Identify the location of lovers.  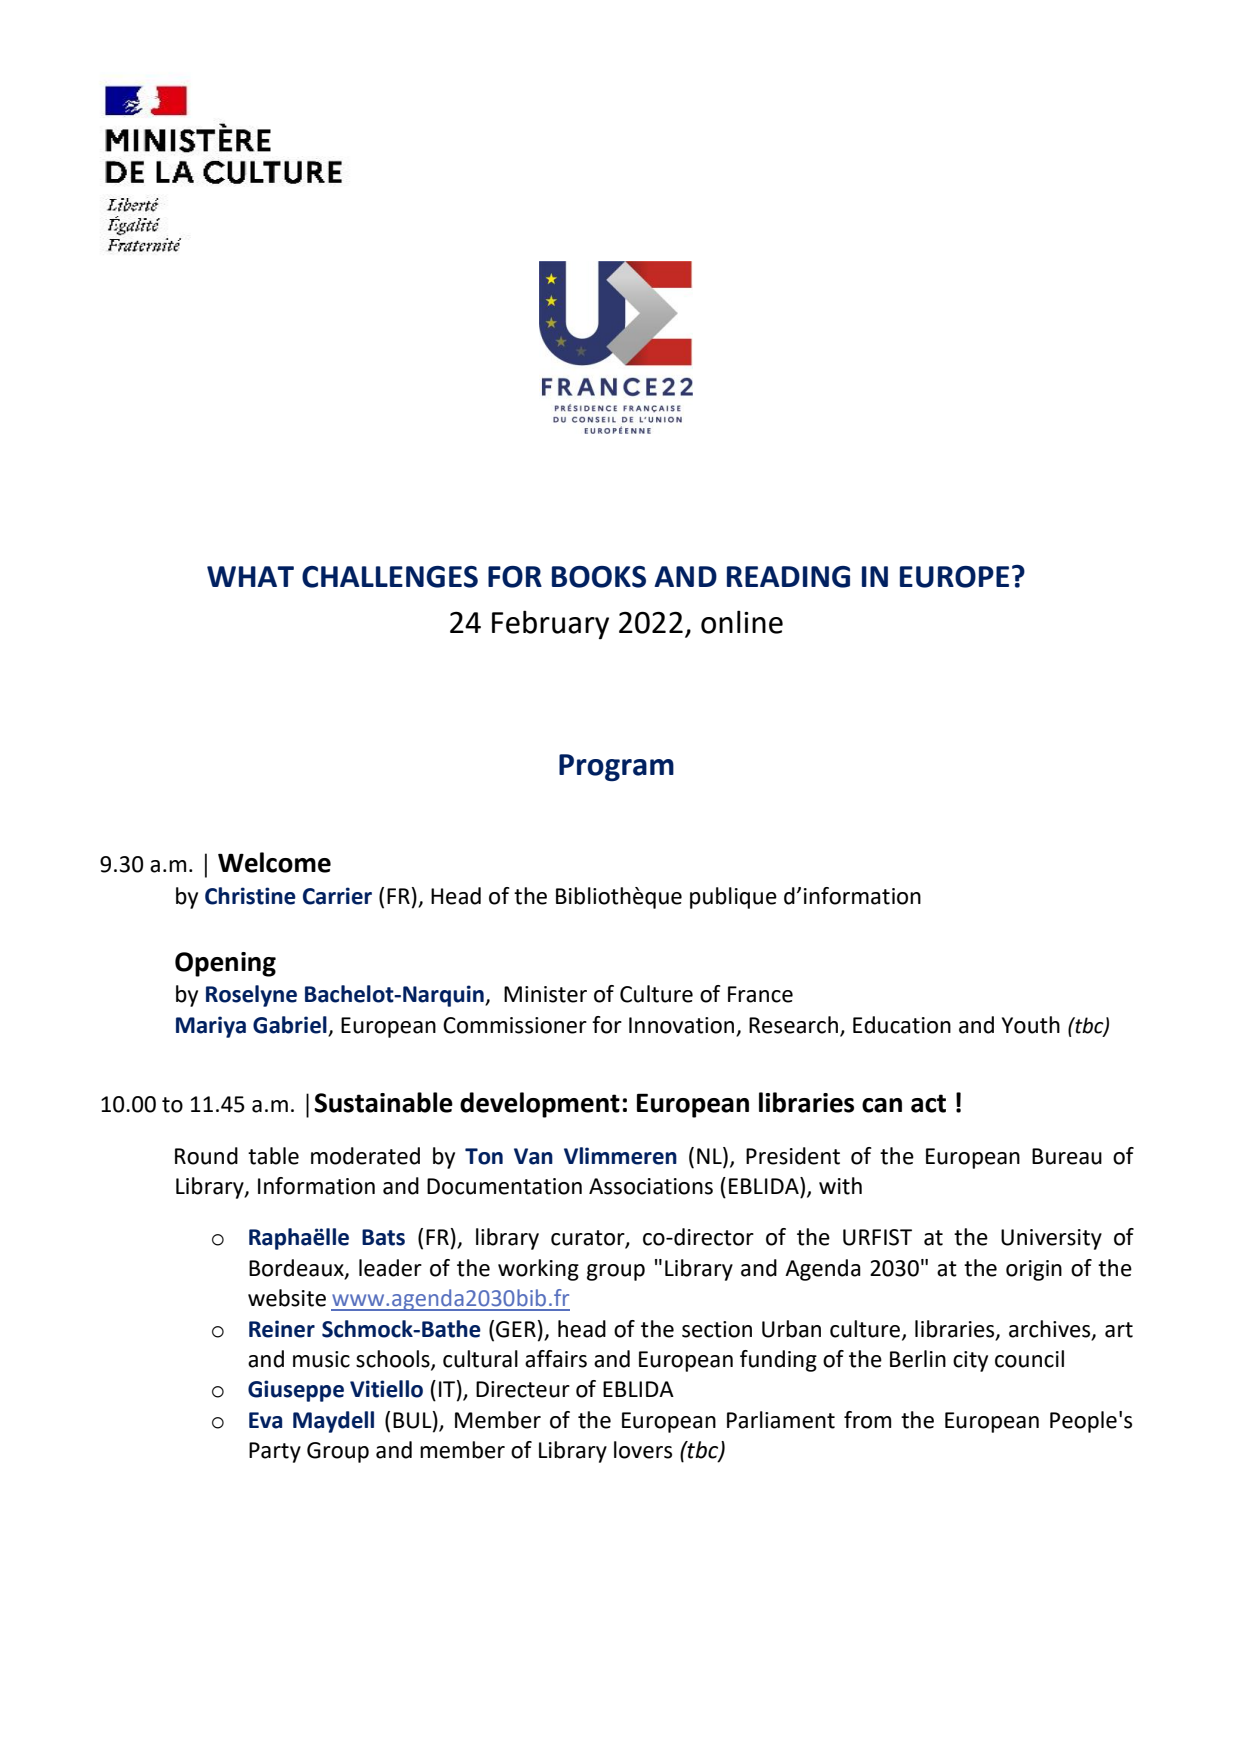
(643, 1450).
